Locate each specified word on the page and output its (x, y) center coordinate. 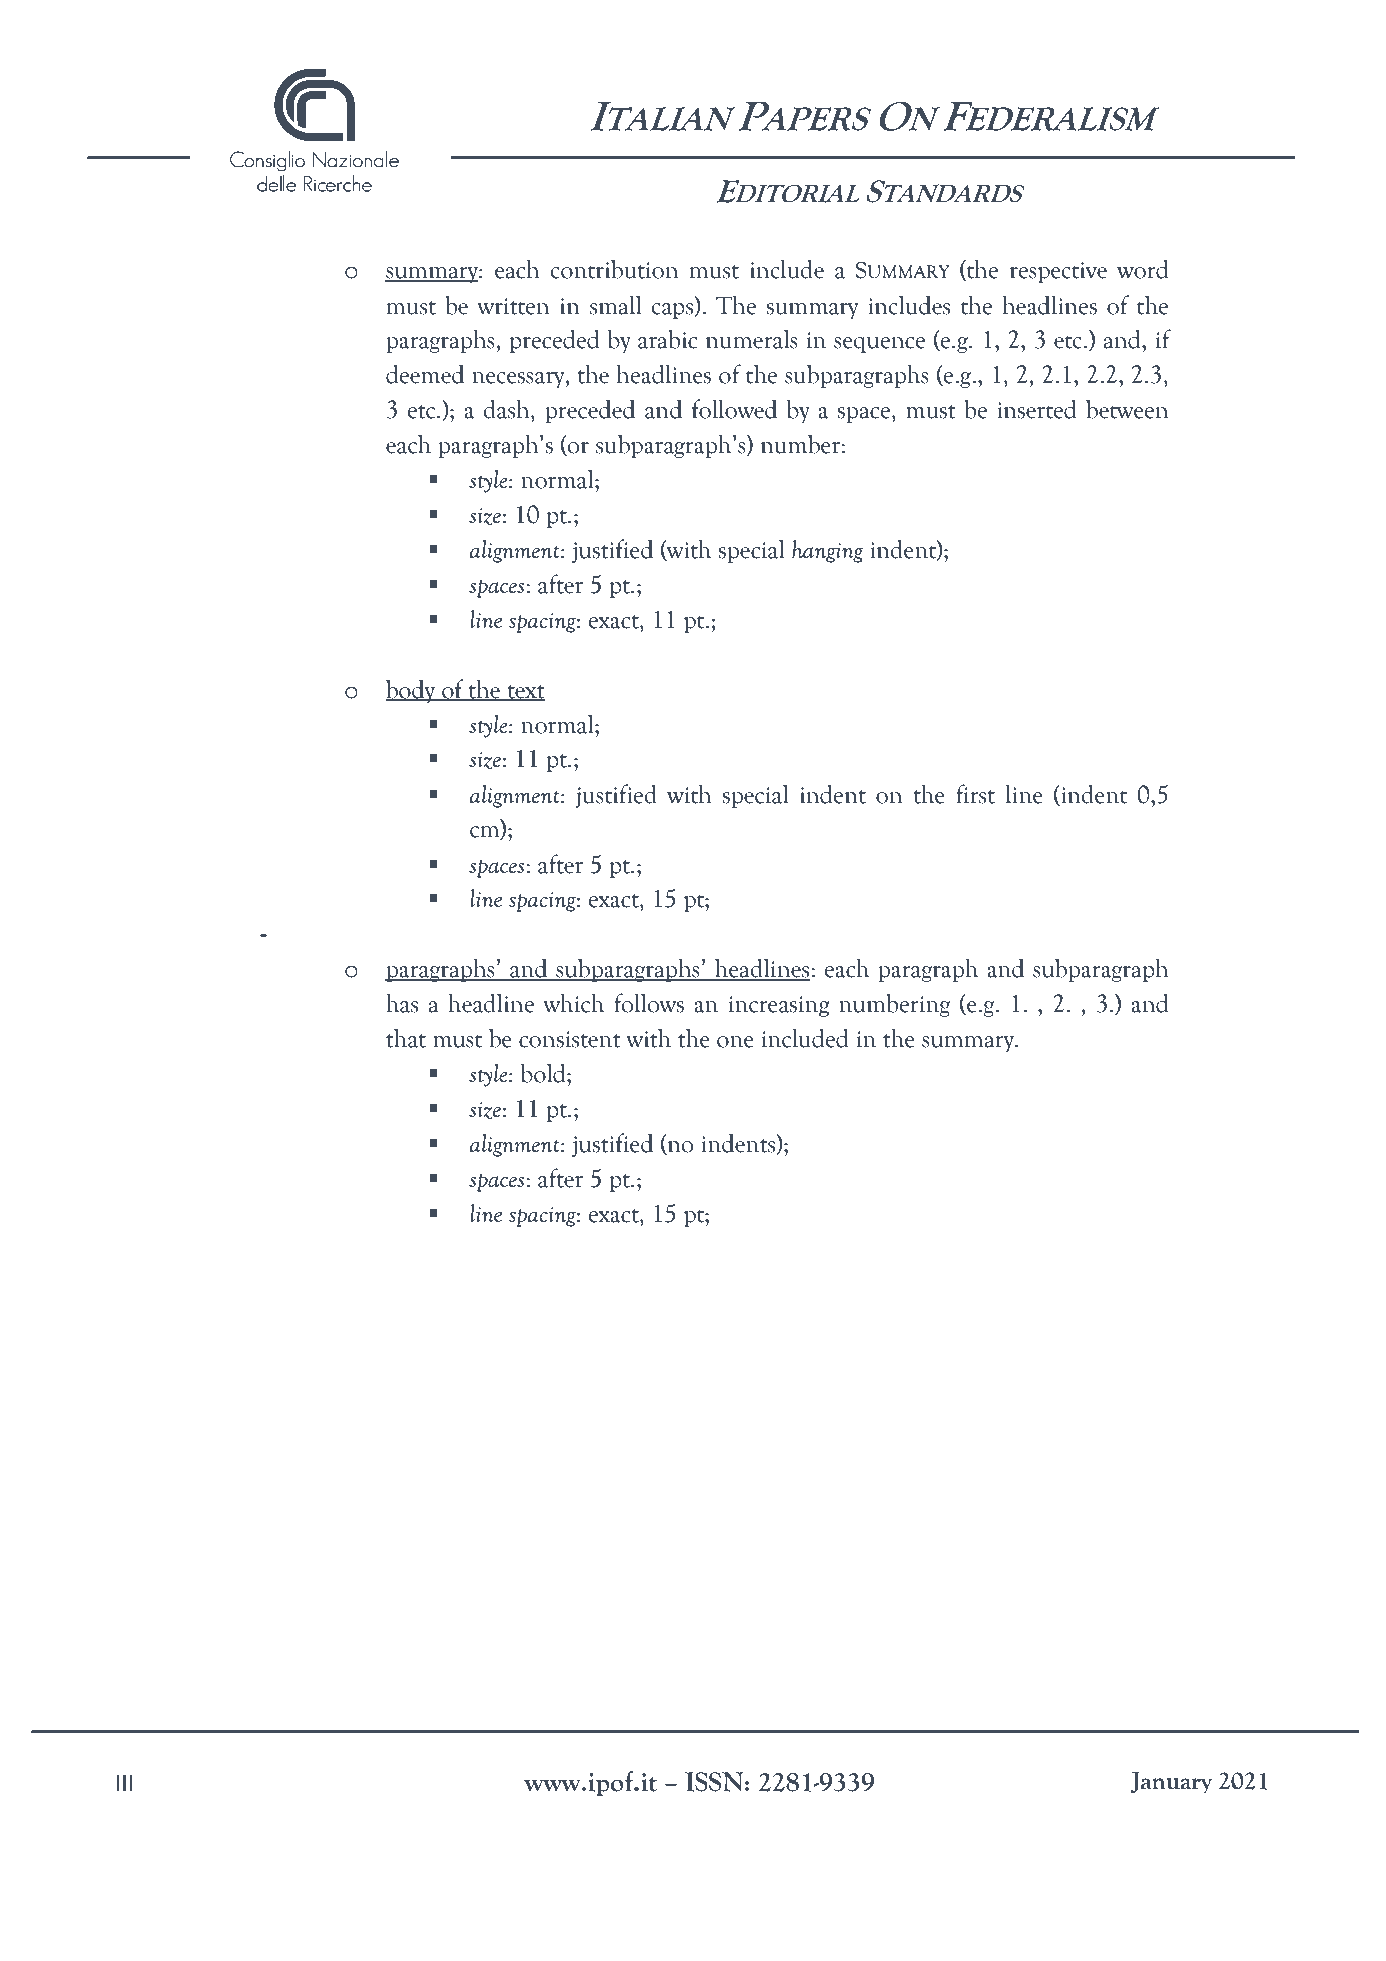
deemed (425, 374)
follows (649, 1003)
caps (674, 311)
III (125, 1783)
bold (544, 1073)
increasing (779, 1006)
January (1171, 1782)
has (402, 1003)
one (735, 1042)
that (406, 1038)
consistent (570, 1039)
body (412, 691)
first (975, 794)
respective (1058, 272)
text (525, 692)
